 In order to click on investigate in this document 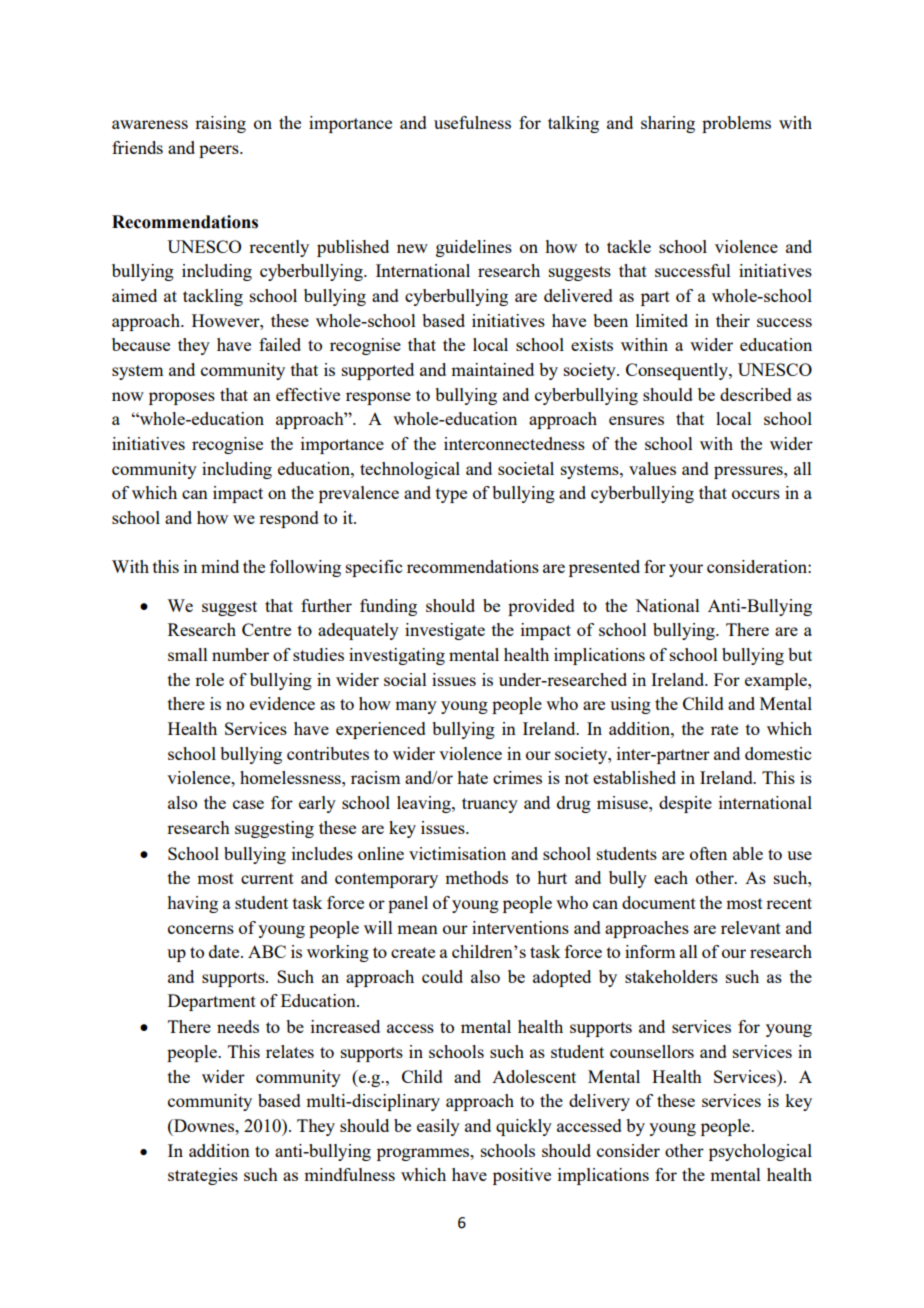, I will do `click(445, 631)`.
